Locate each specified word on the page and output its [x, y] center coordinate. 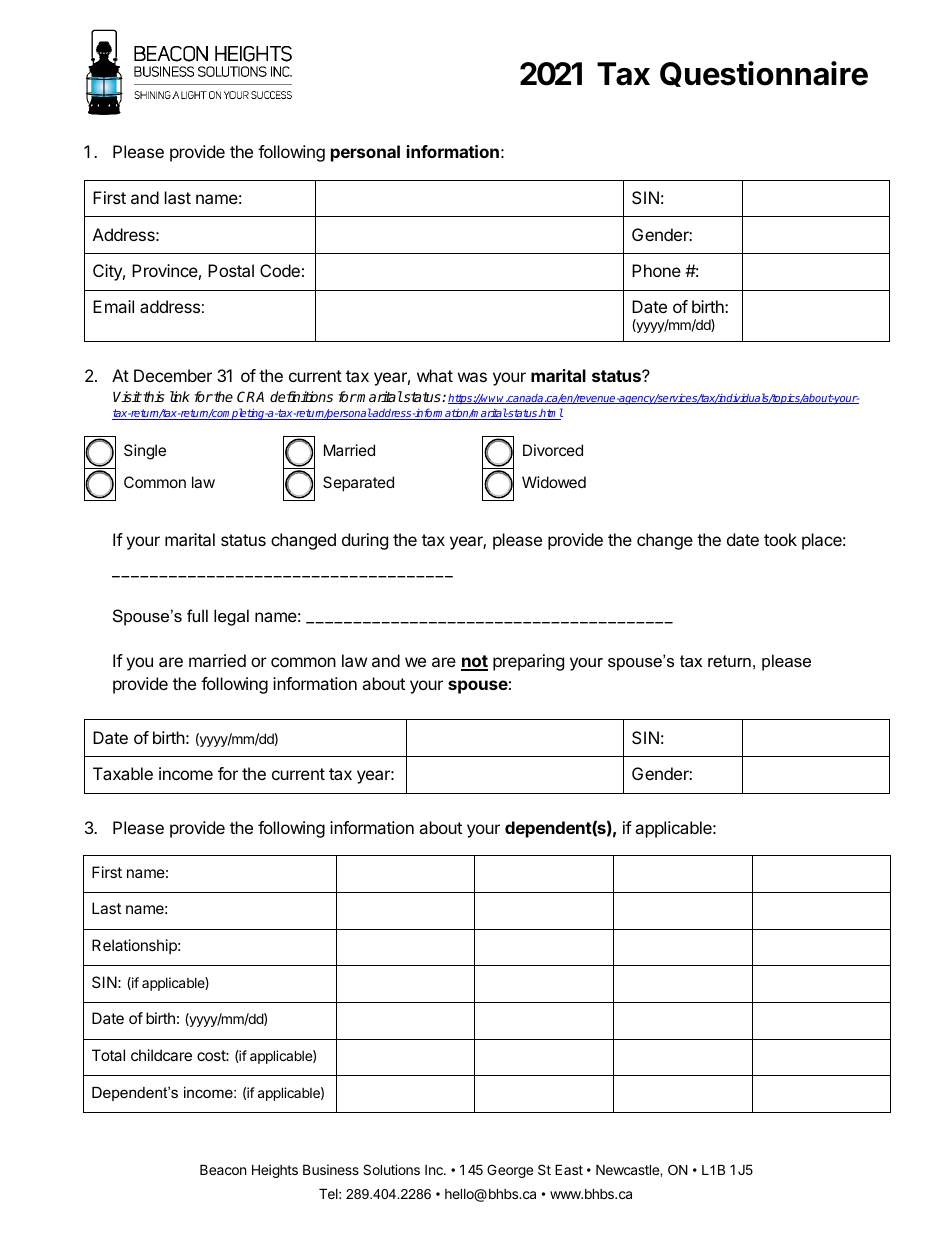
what [435, 375]
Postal [231, 270]
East [569, 1169]
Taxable [123, 773]
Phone [656, 270]
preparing [528, 662]
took [780, 539]
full [197, 615]
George [510, 1171]
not [474, 662]
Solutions [391, 1169]
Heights [275, 1171]
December [173, 375]
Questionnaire [764, 74]
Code [280, 270]
